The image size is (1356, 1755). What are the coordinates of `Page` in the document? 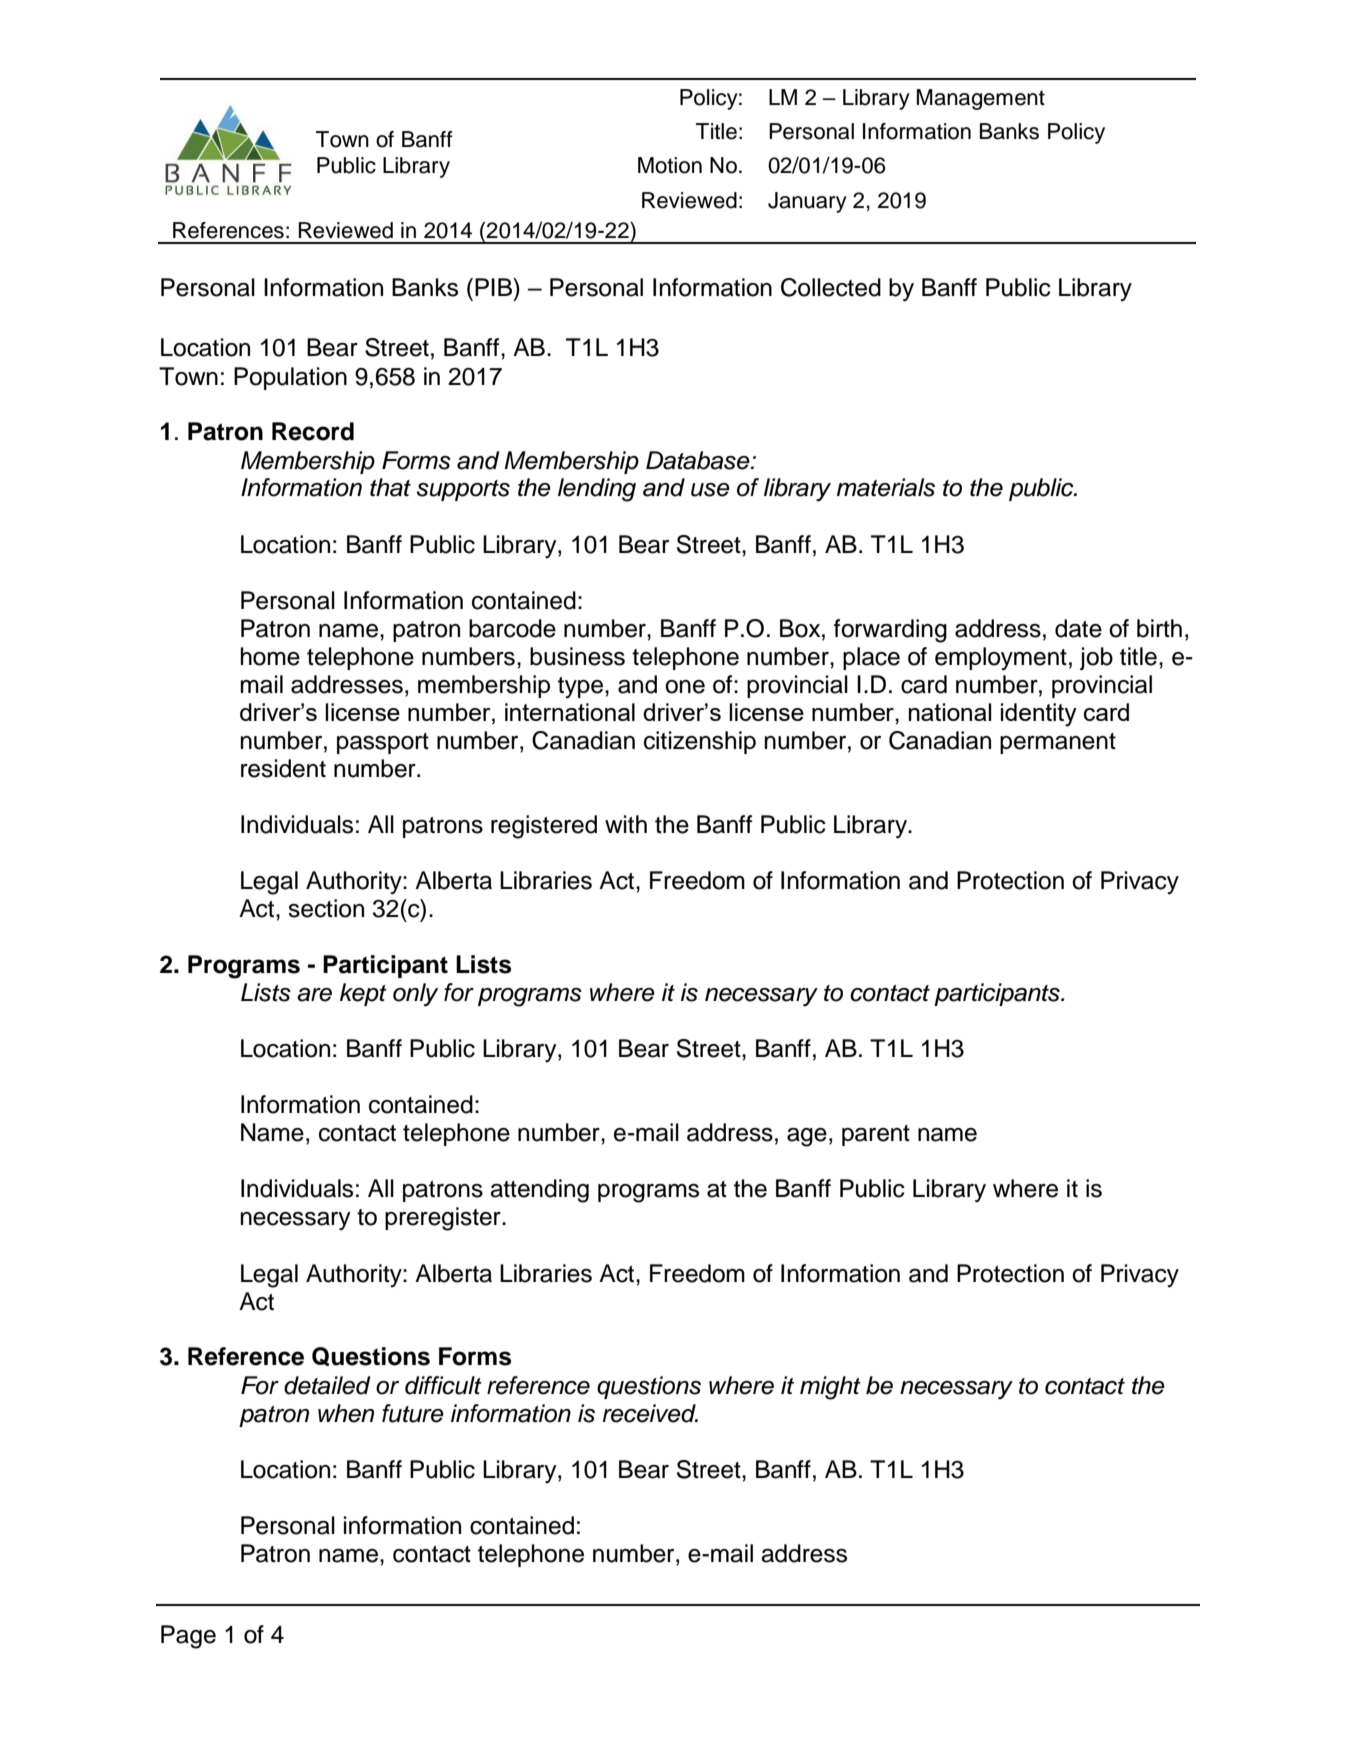 It's located at (188, 1637).
